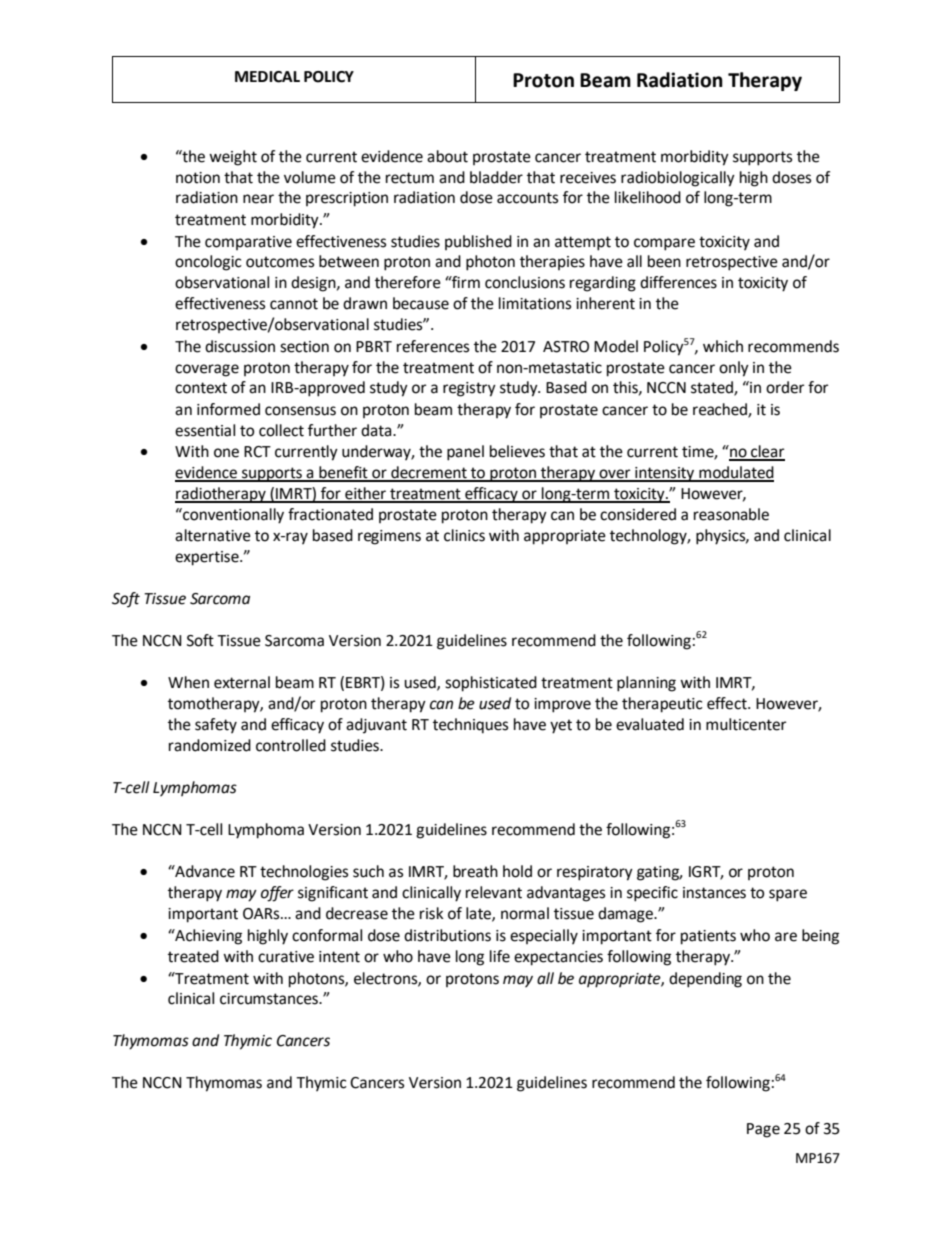 This screenshot has width=952, height=1233. What do you see at coordinates (267, 77) in the screenshot?
I see `MEDICAL` at bounding box center [267, 77].
